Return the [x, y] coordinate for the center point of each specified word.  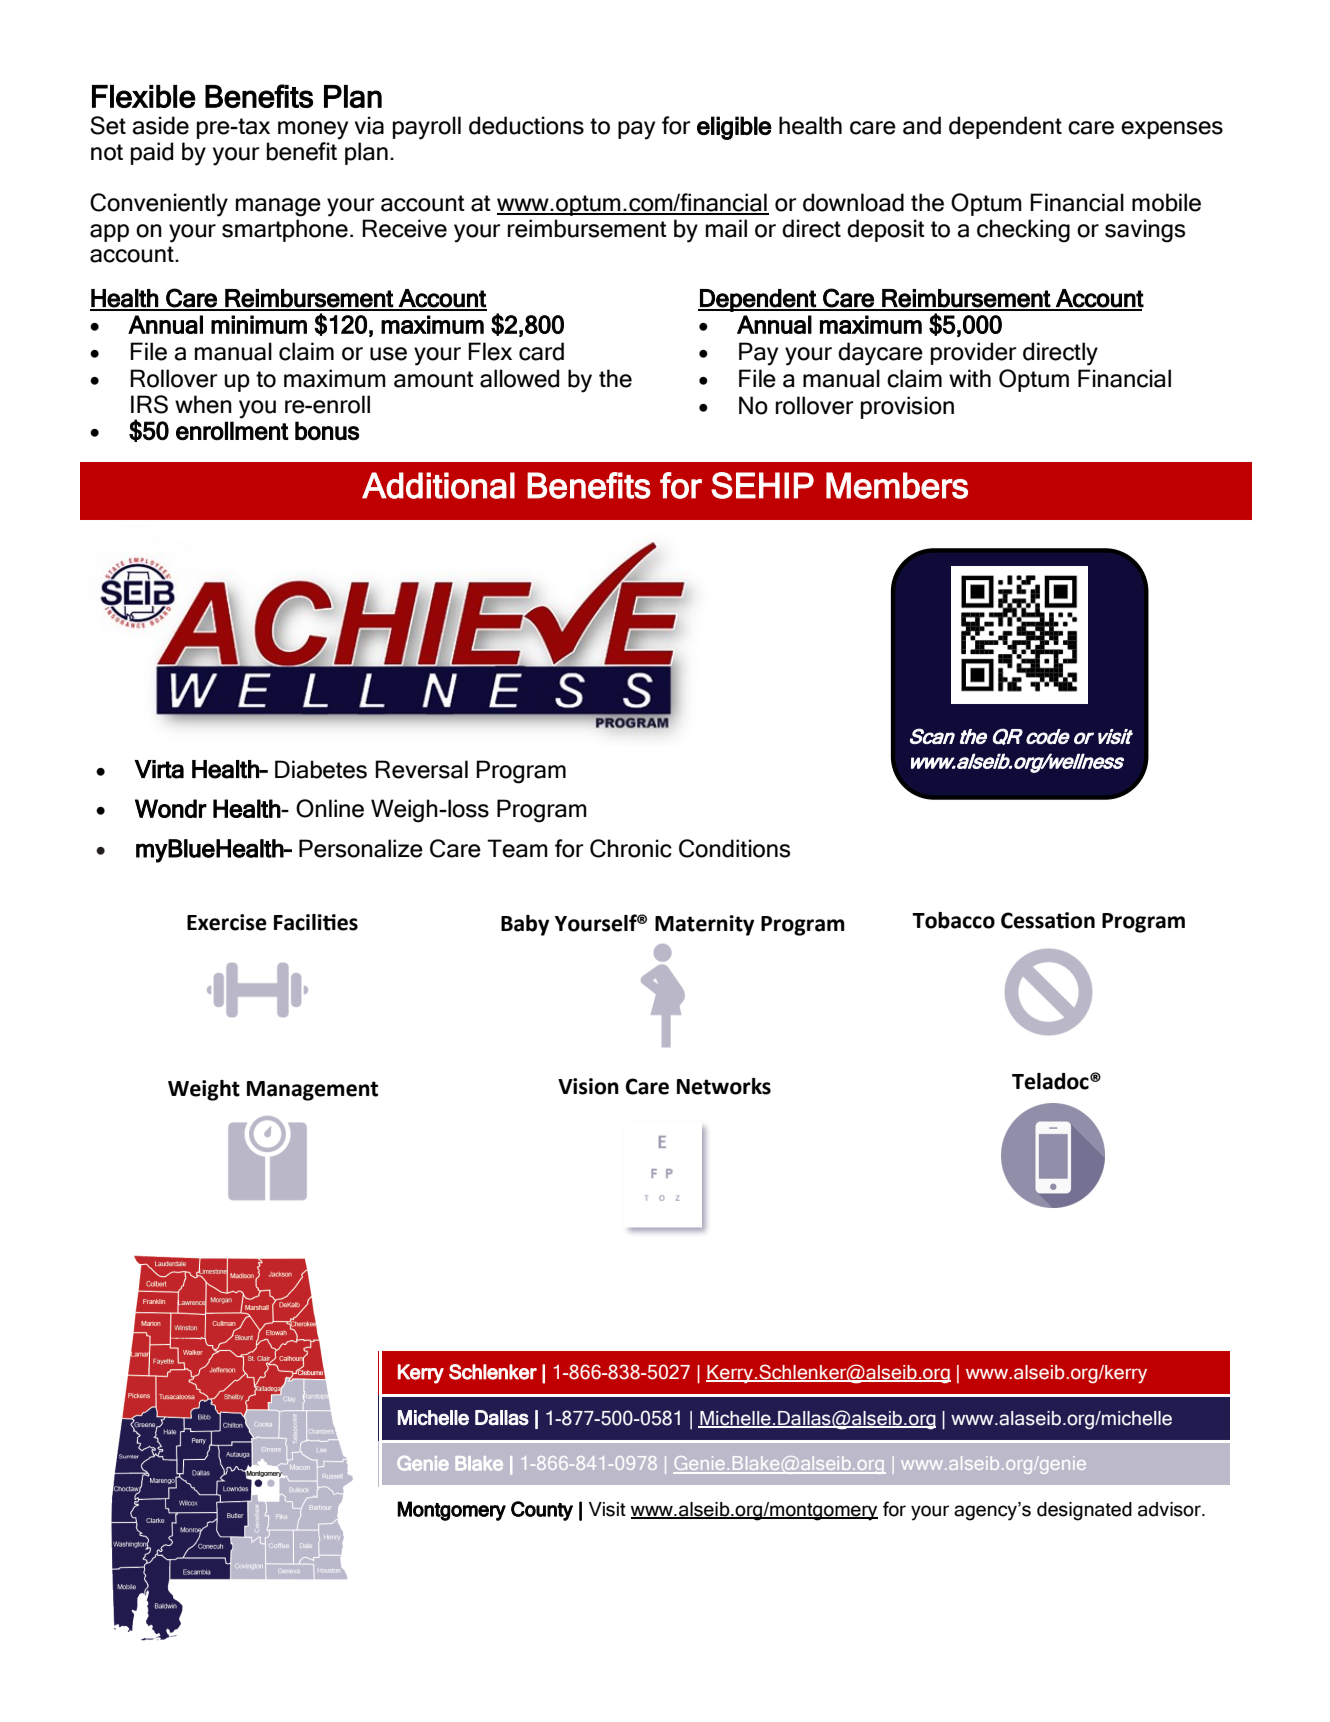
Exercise [227, 922]
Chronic [631, 848]
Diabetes [321, 769]
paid [152, 153]
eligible [734, 128]
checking [1023, 231]
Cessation [1048, 920]
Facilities [316, 922]
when [203, 404]
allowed [519, 378]
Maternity [704, 925]
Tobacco [953, 920]
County [542, 1511]
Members [897, 485]
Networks [724, 1086]
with [970, 378]
